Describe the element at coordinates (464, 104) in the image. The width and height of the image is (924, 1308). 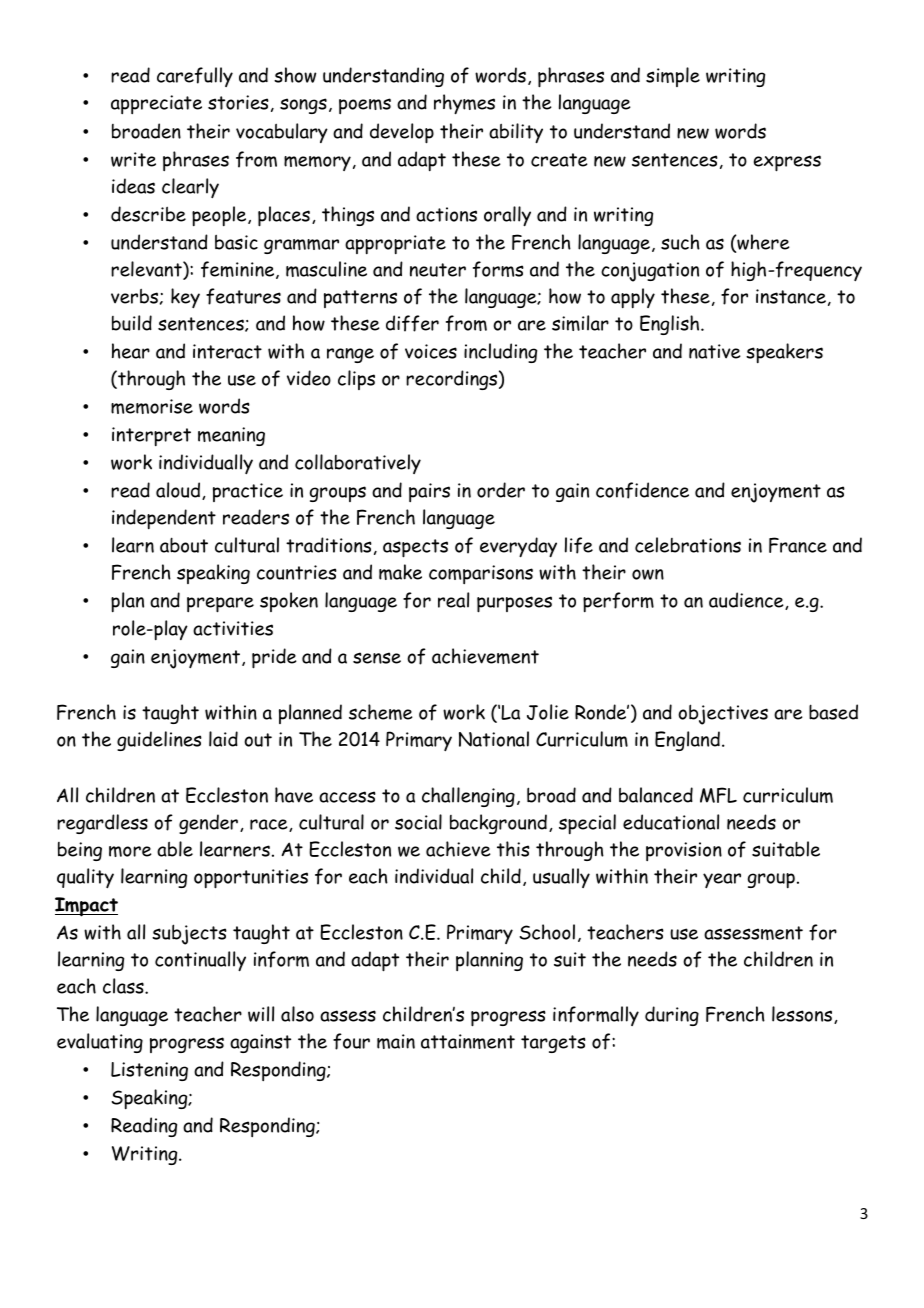
I see `rhymes` at that location.
